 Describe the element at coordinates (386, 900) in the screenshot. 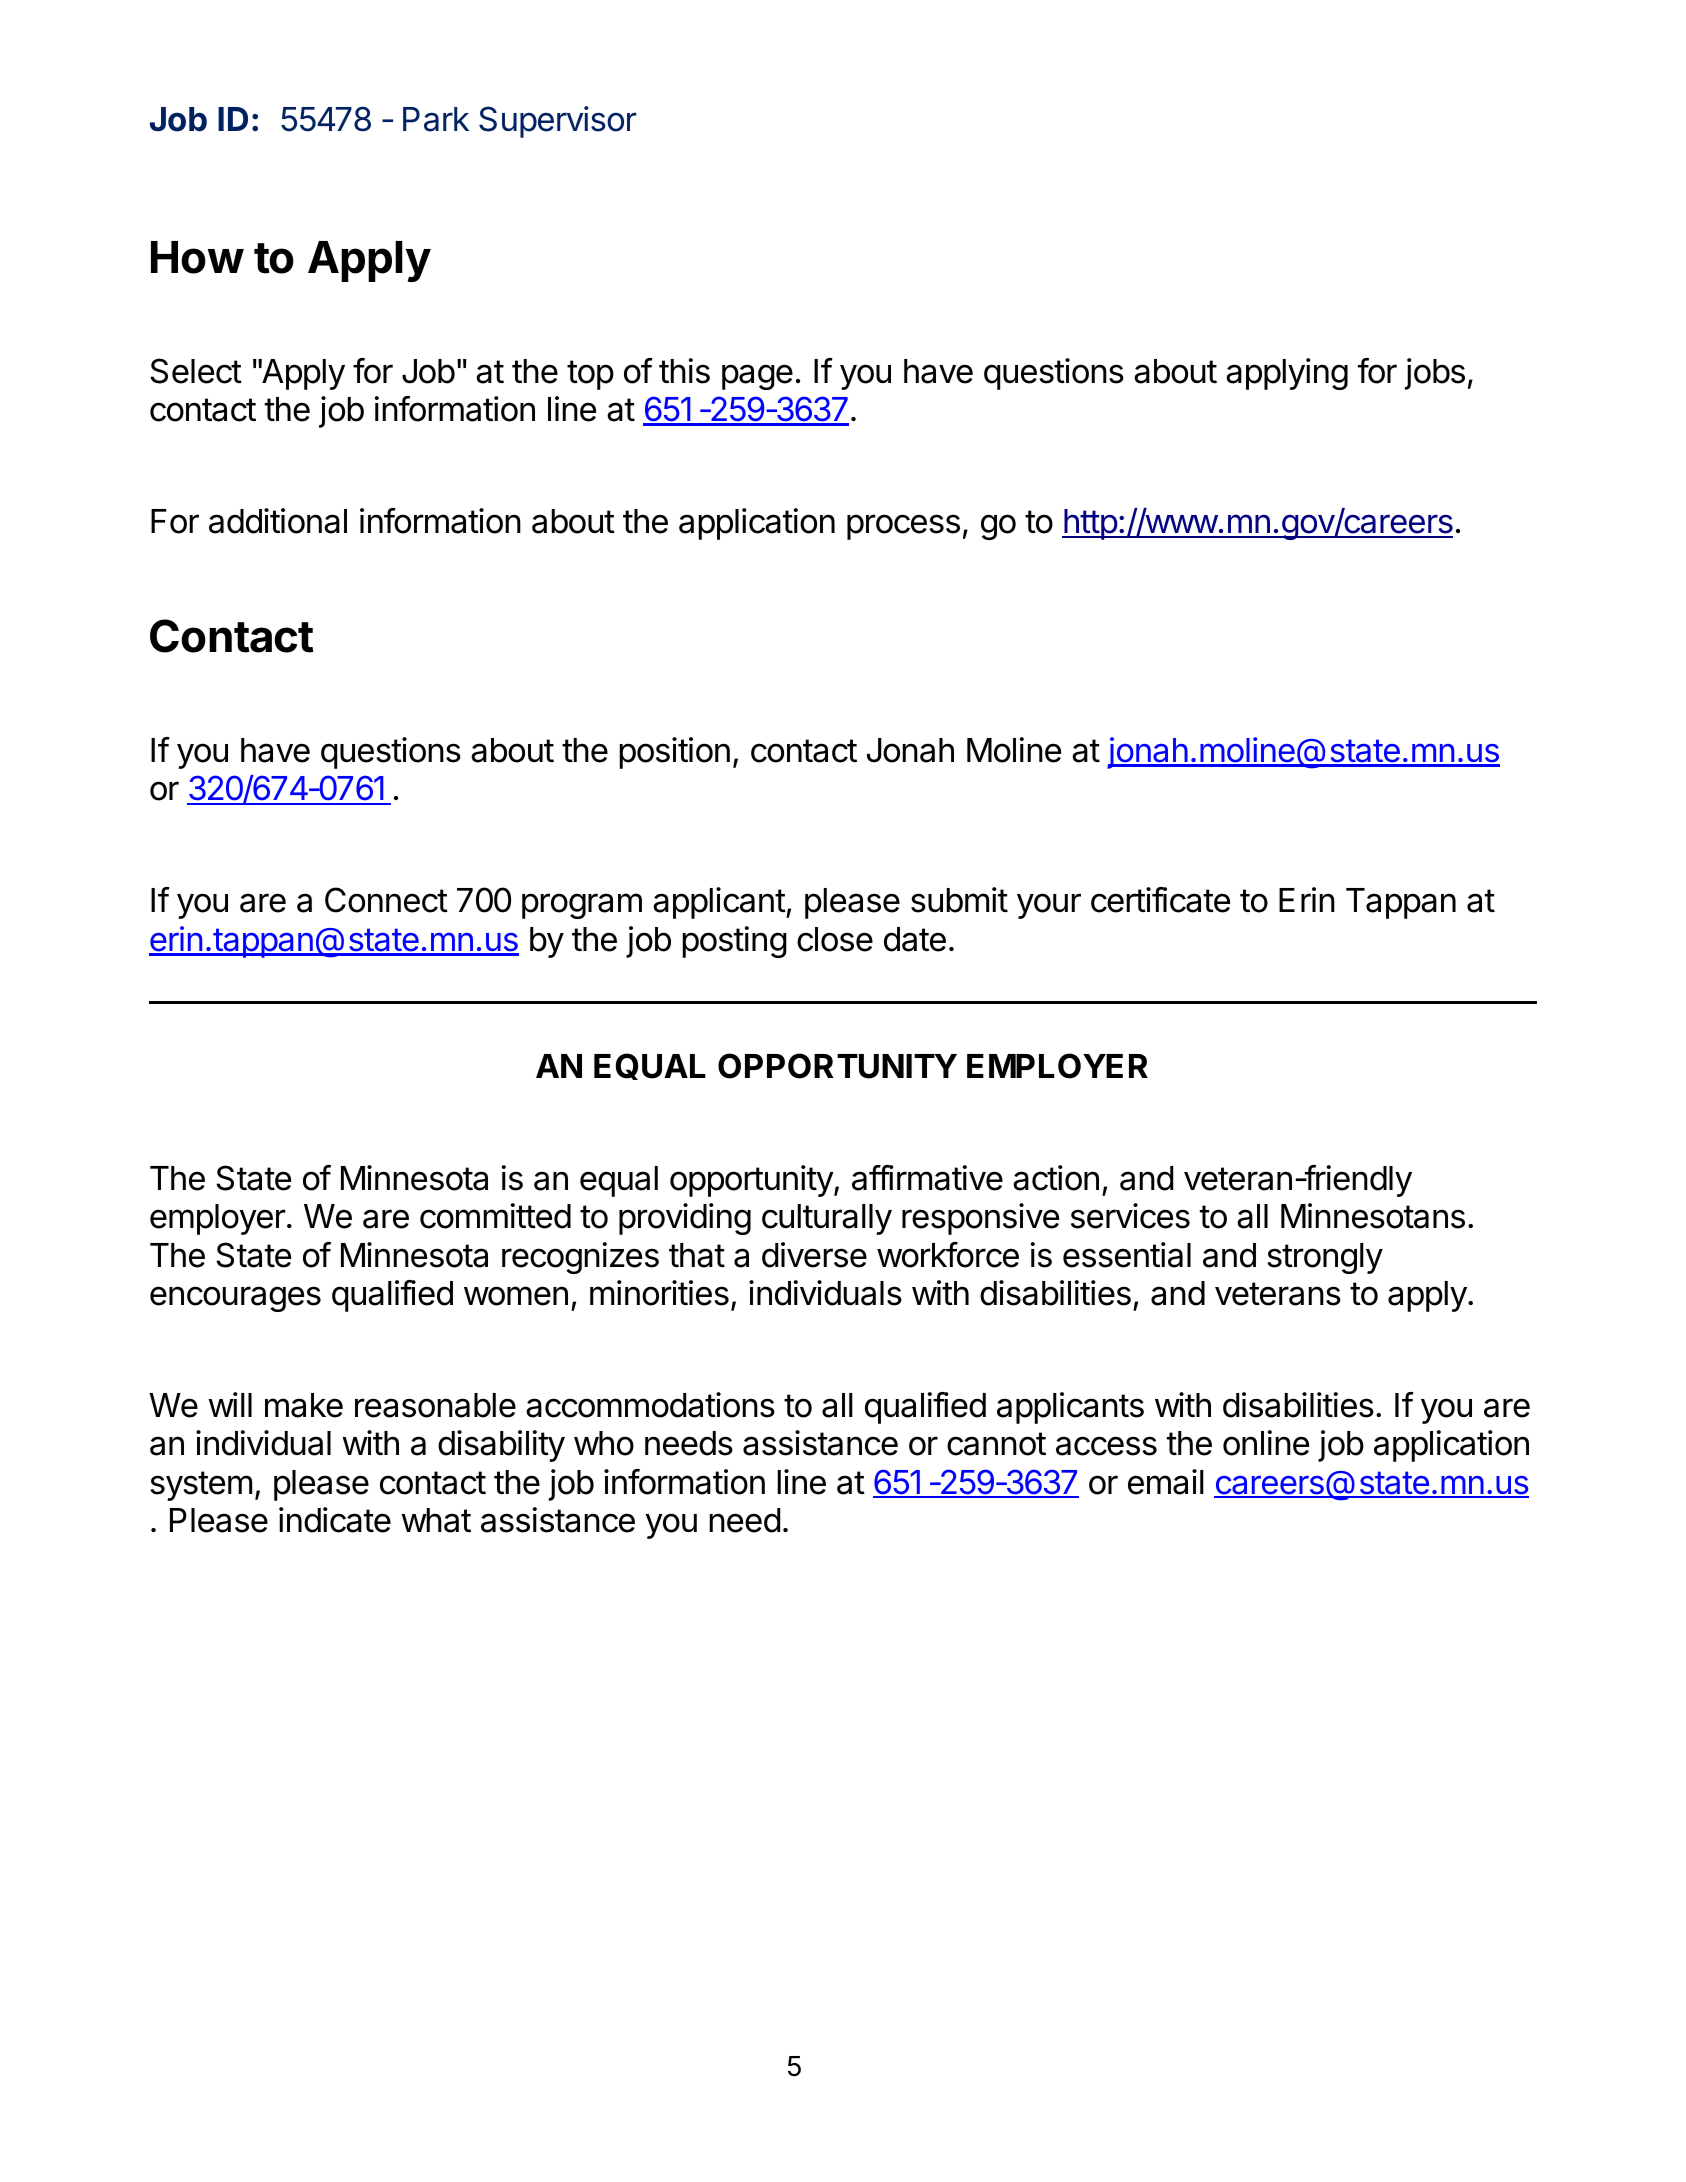

I see `Connect` at that location.
